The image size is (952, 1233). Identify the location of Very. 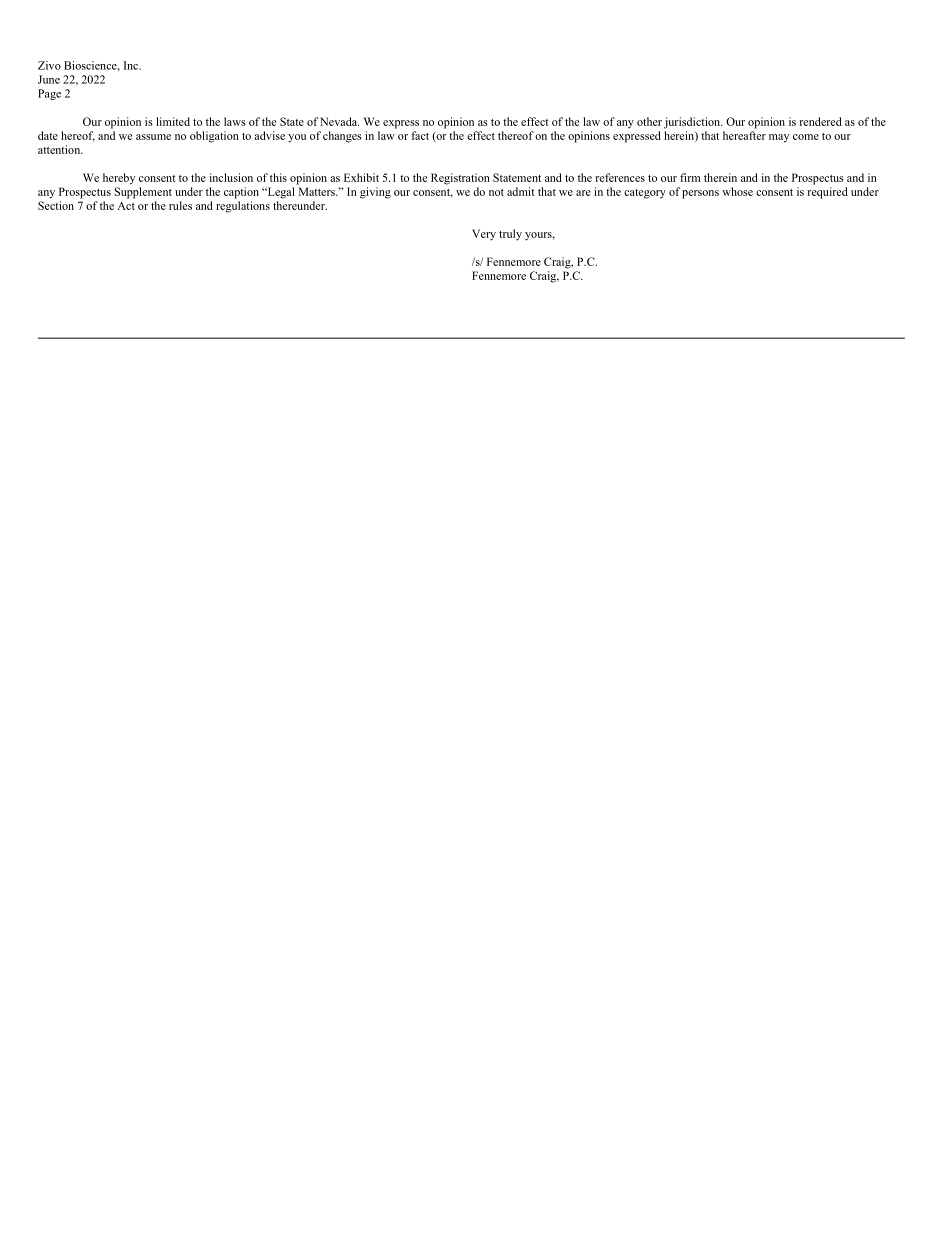
(484, 235).
